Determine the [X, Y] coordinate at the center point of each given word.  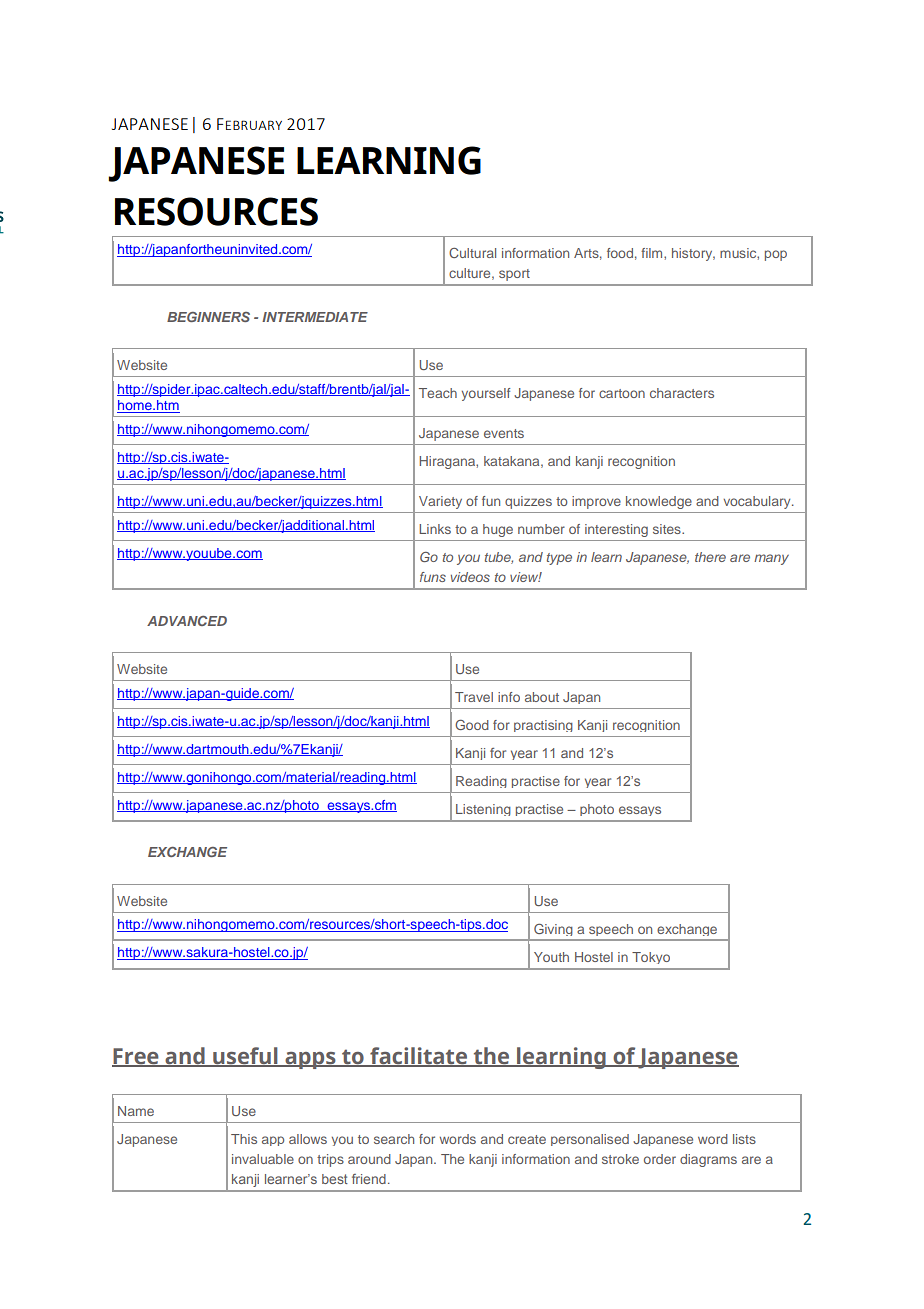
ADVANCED [187, 621]
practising [543, 726]
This [244, 1139]
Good [472, 725]
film [653, 253]
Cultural [472, 253]
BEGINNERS [208, 317]
